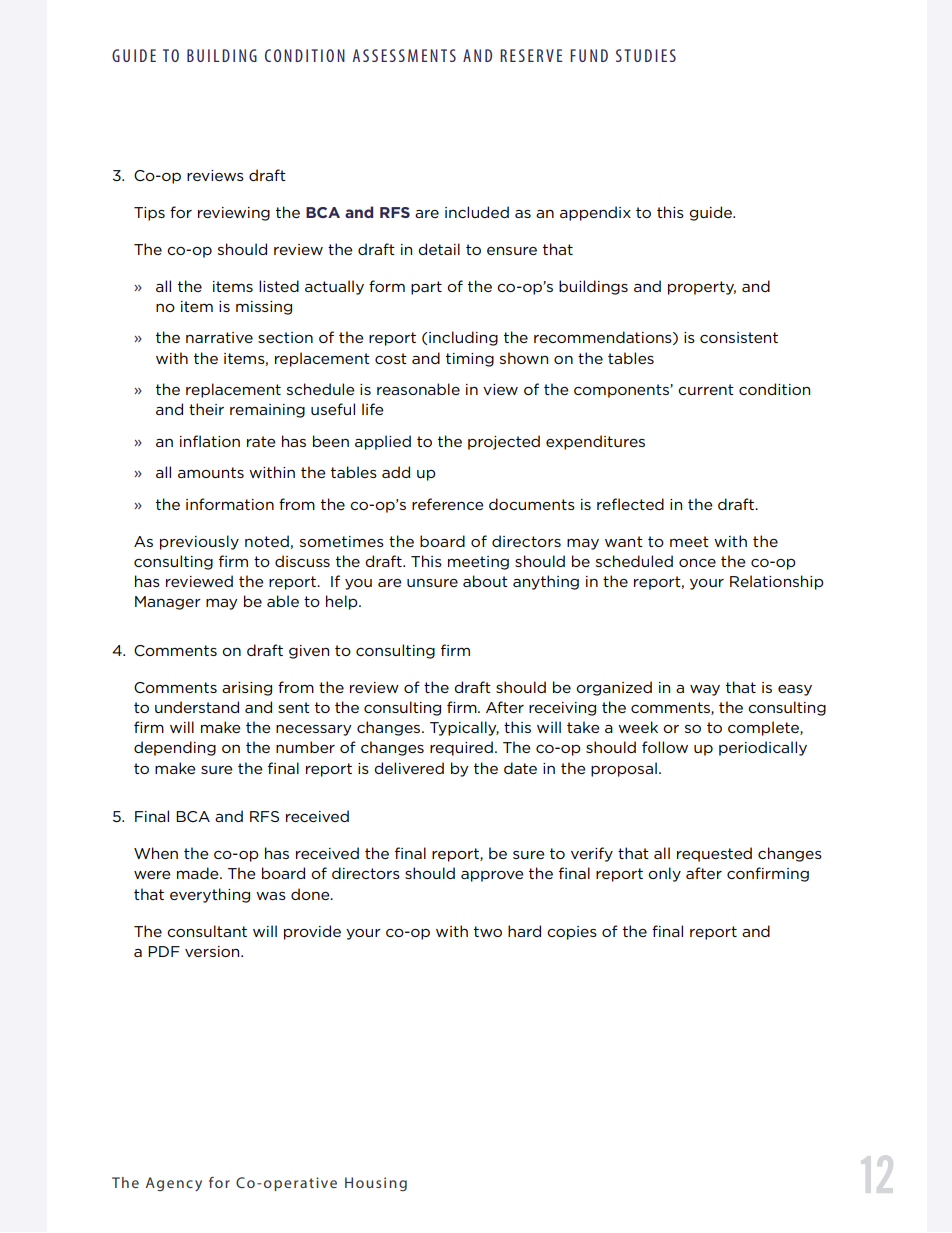 Image resolution: width=952 pixels, height=1233 pixels. Describe the element at coordinates (279, 286) in the screenshot. I see `listed` at that location.
